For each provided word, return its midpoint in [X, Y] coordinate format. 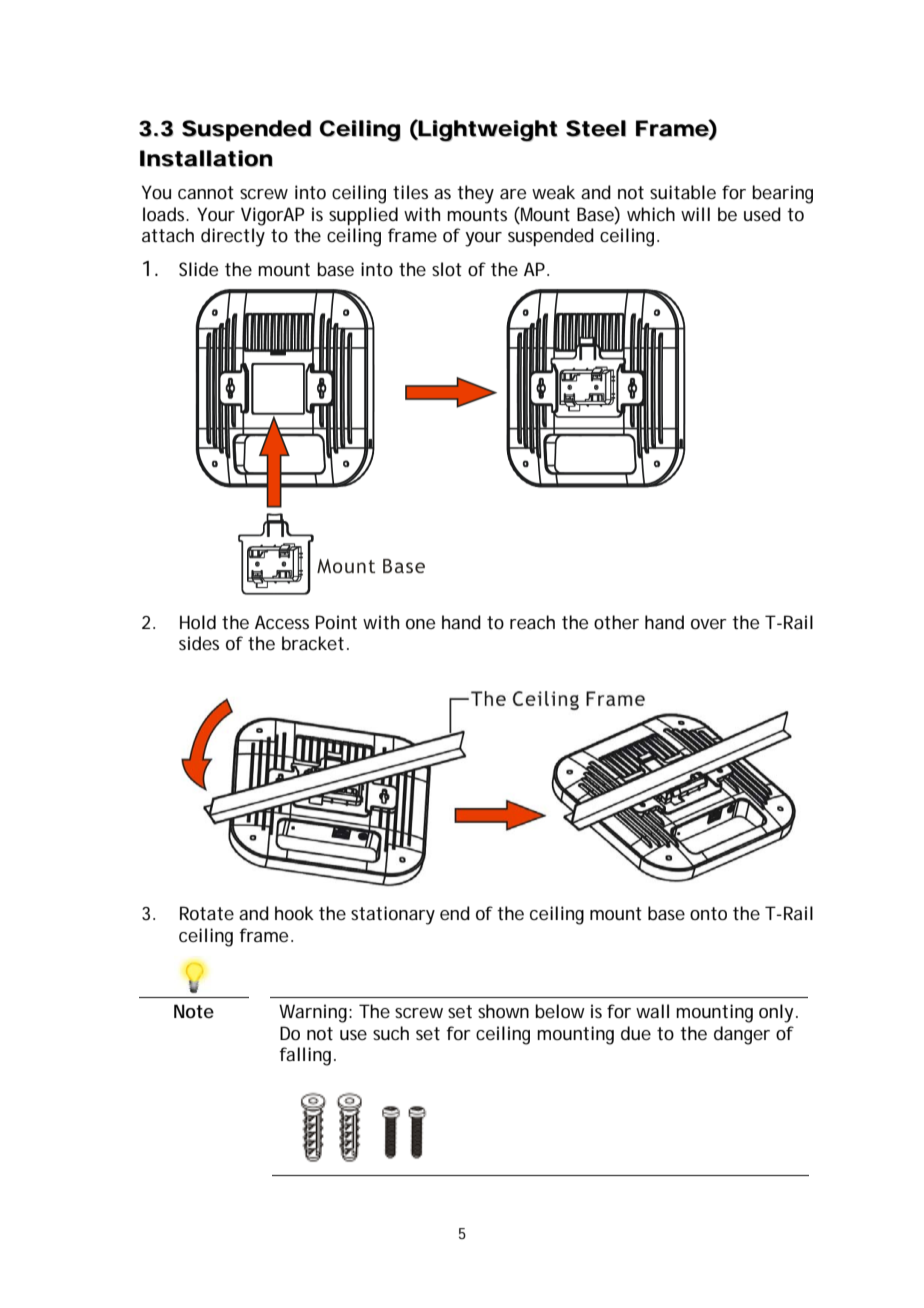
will [695, 214]
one [420, 624]
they [475, 194]
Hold [198, 622]
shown [503, 1011]
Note [194, 1011]
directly [233, 237]
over [709, 624]
